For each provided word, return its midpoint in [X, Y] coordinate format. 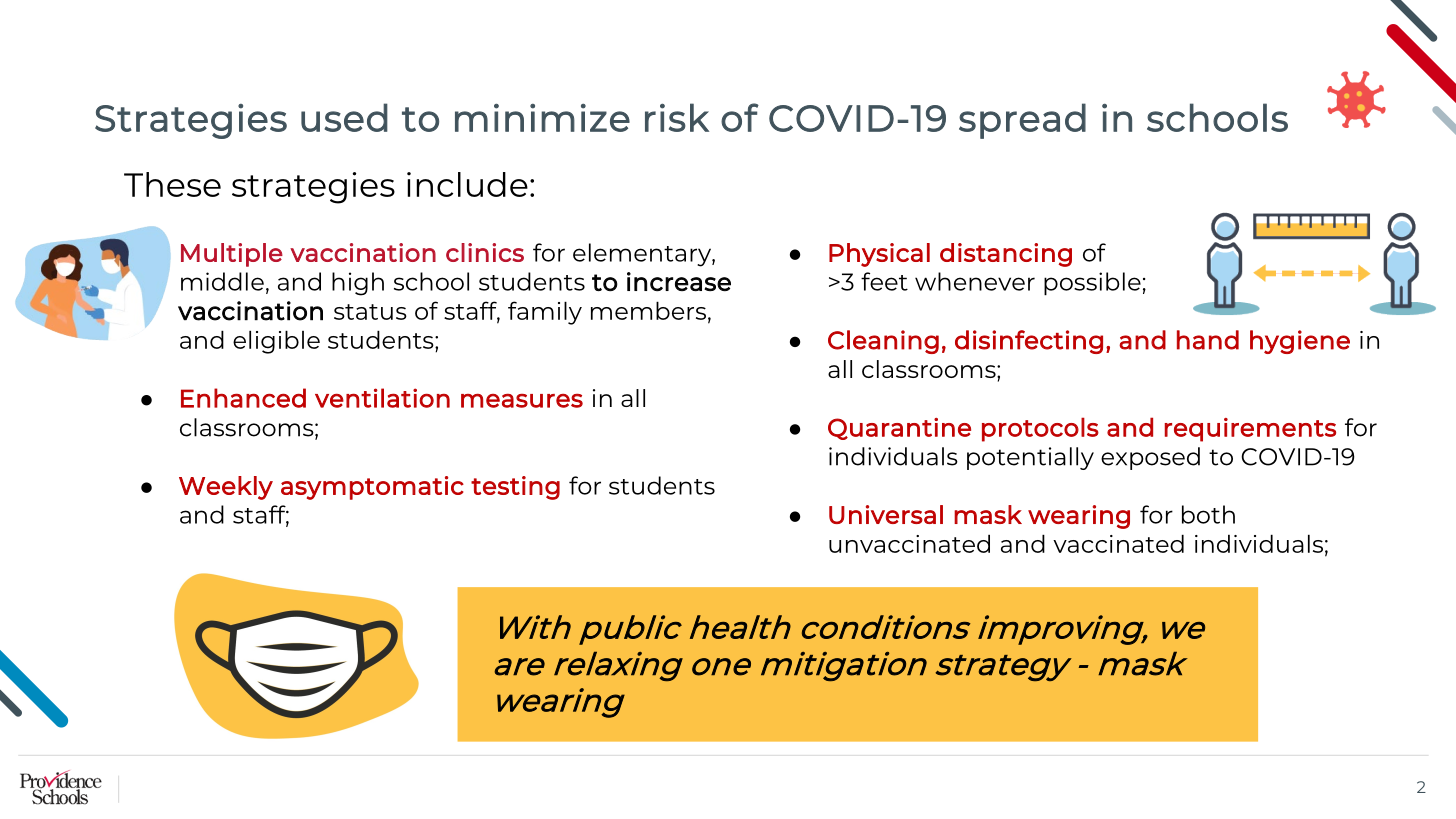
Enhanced [243, 398]
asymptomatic [372, 488]
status [370, 312]
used [344, 117]
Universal [886, 514]
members [648, 310]
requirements [1250, 430]
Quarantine [899, 429]
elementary [643, 255]
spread [1022, 121]
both [1208, 514]
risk [677, 117]
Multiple [232, 255]
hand [1208, 340]
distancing [1006, 255]
